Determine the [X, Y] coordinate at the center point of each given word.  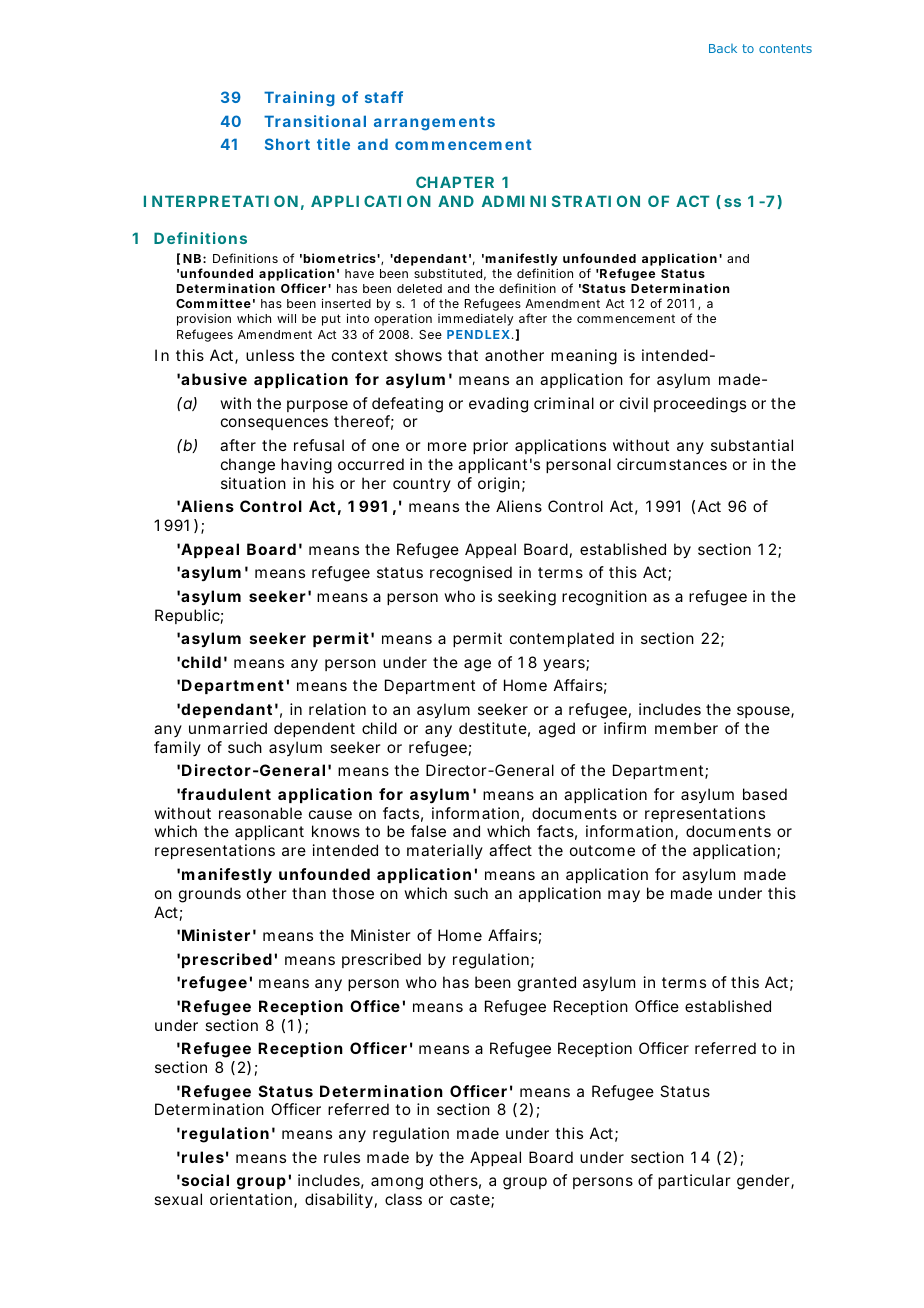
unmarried [228, 728]
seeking [527, 598]
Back [723, 48]
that [463, 355]
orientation [252, 1200]
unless [270, 355]
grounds [210, 895]
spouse [764, 712]
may [624, 896]
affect [510, 850]
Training [299, 99]
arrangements [434, 123]
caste [471, 1201]
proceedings [700, 405]
